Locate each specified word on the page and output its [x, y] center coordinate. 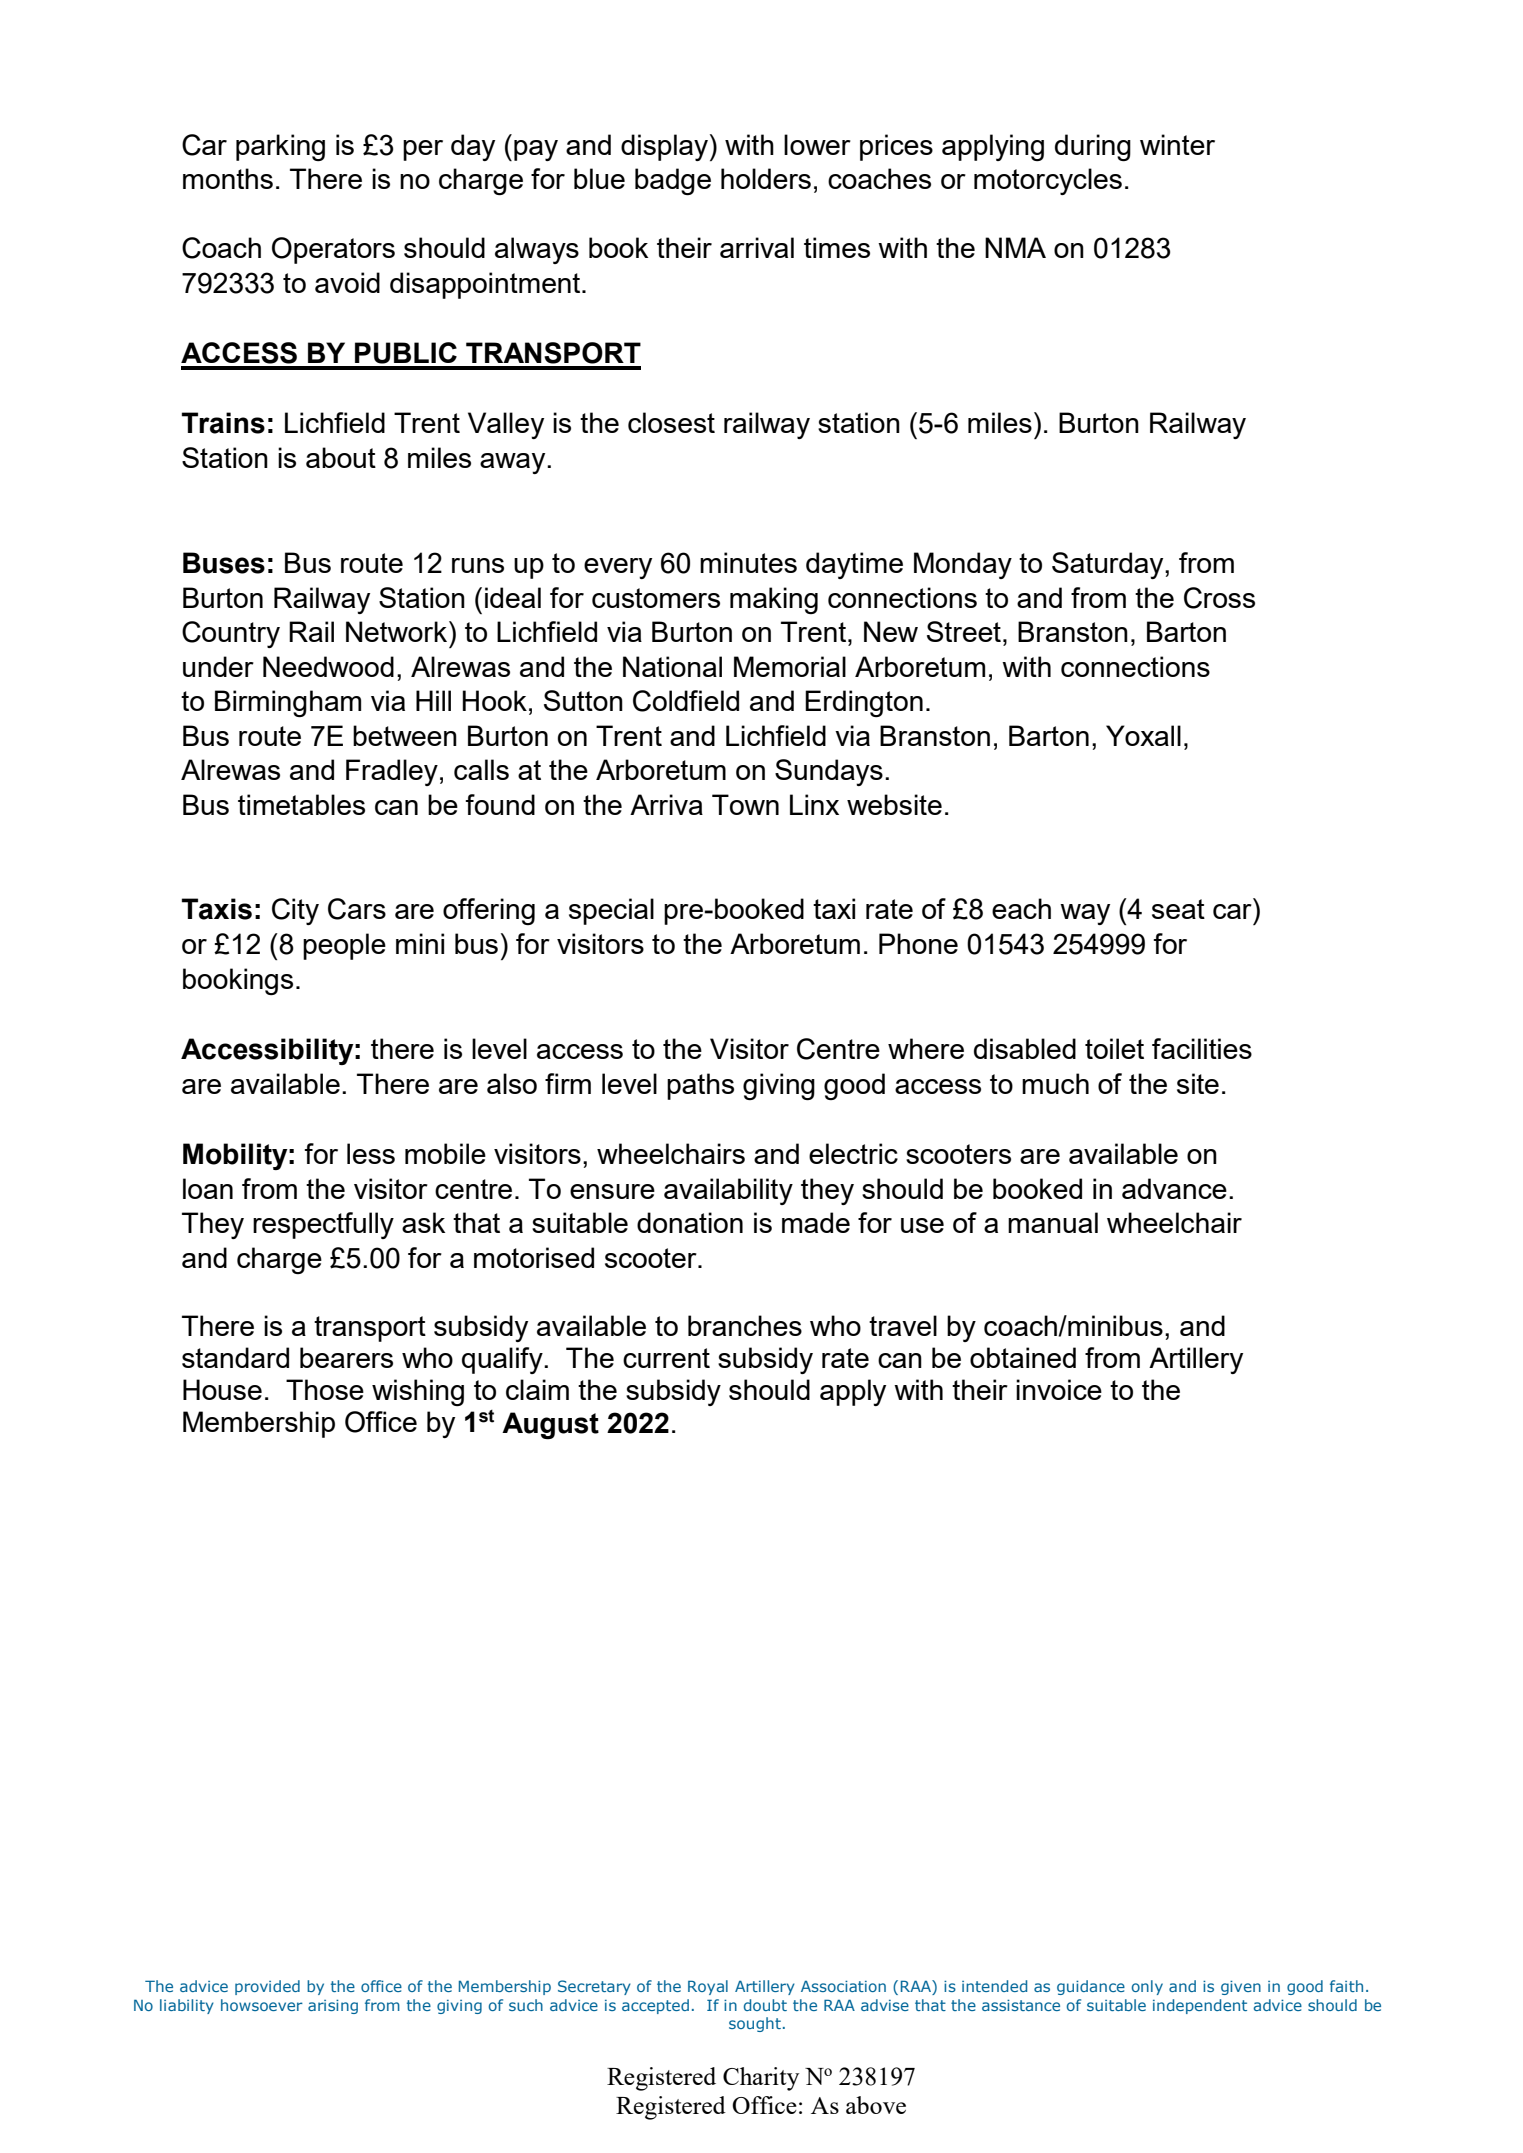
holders [766, 178]
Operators [333, 250]
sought [755, 2024]
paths [700, 1086]
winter [1177, 144]
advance [1174, 1188]
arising [333, 2006]
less [371, 1153]
